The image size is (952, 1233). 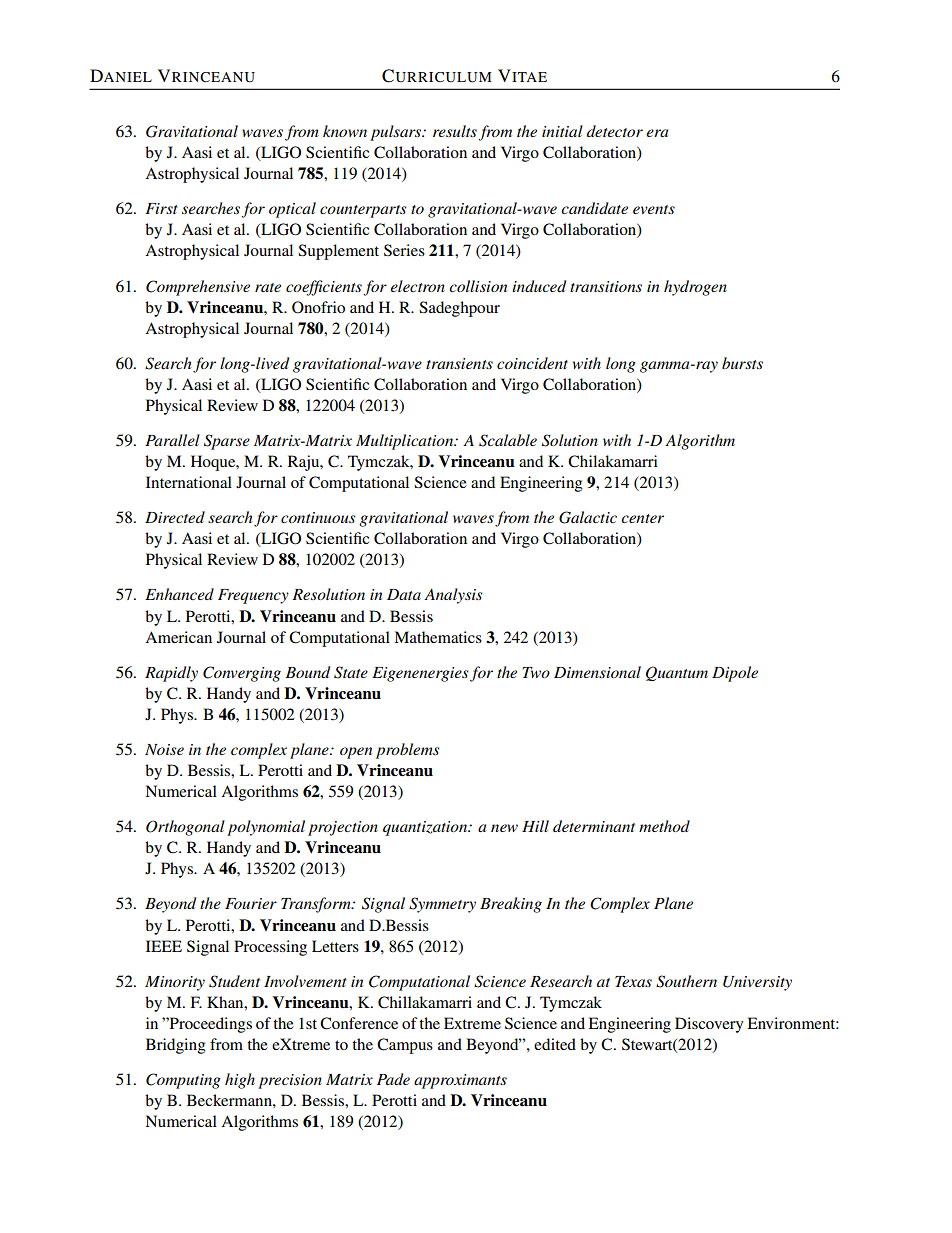 What do you see at coordinates (709, 1025) in the image?
I see `Discovery` at bounding box center [709, 1025].
